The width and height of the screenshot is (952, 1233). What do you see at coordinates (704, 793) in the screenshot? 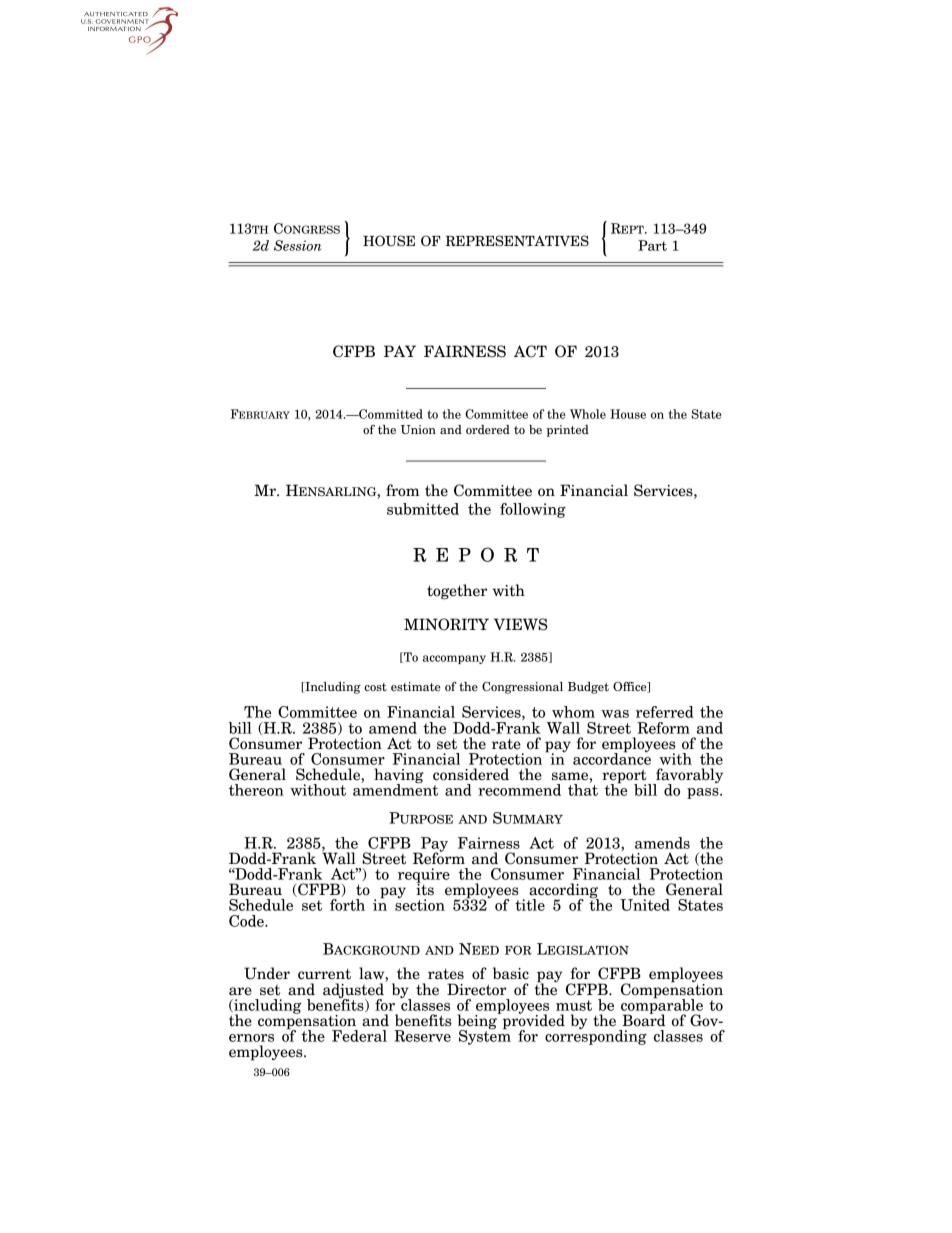
I see `pass` at bounding box center [704, 793].
